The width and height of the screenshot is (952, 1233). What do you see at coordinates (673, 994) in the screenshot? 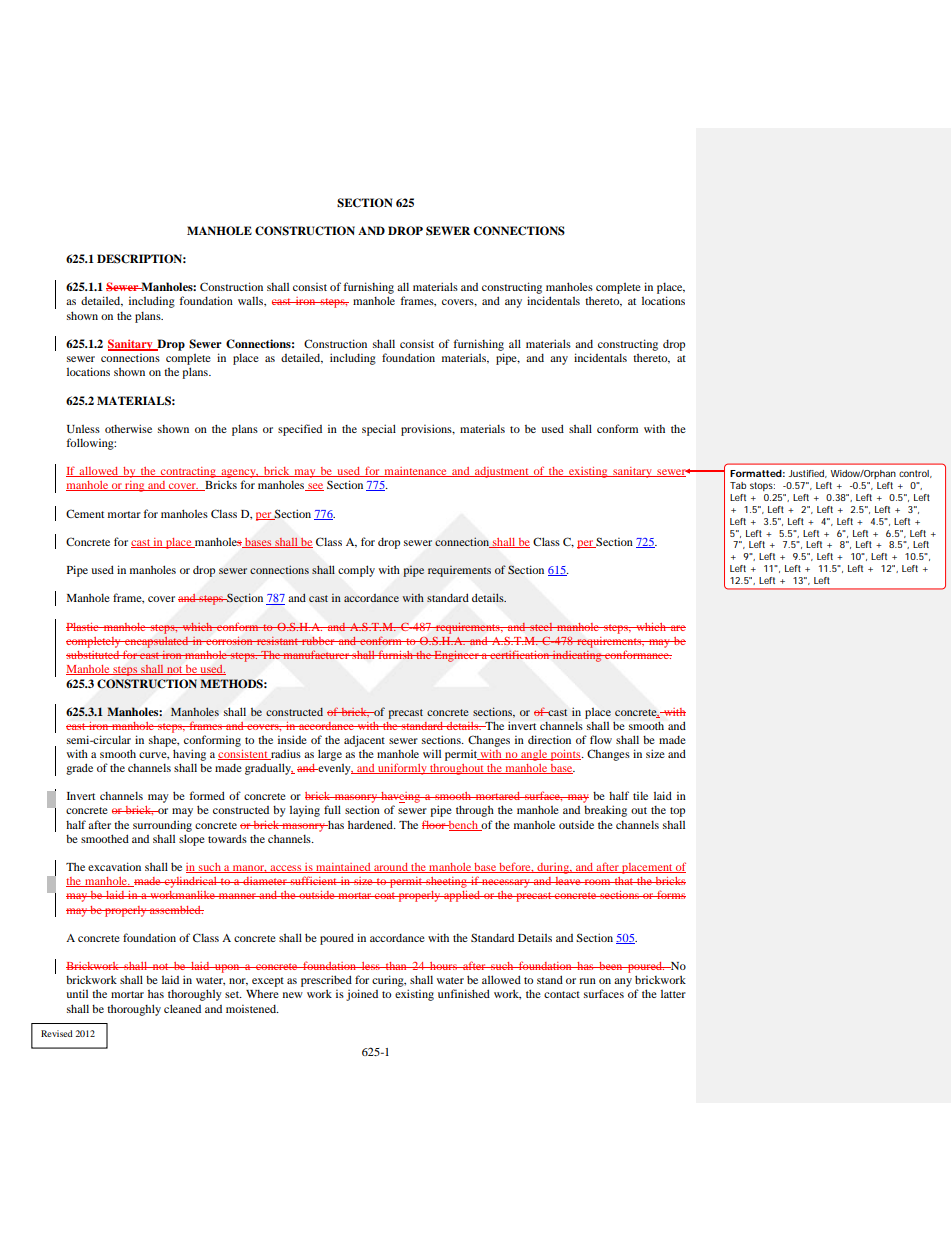
I see `latter` at bounding box center [673, 994].
